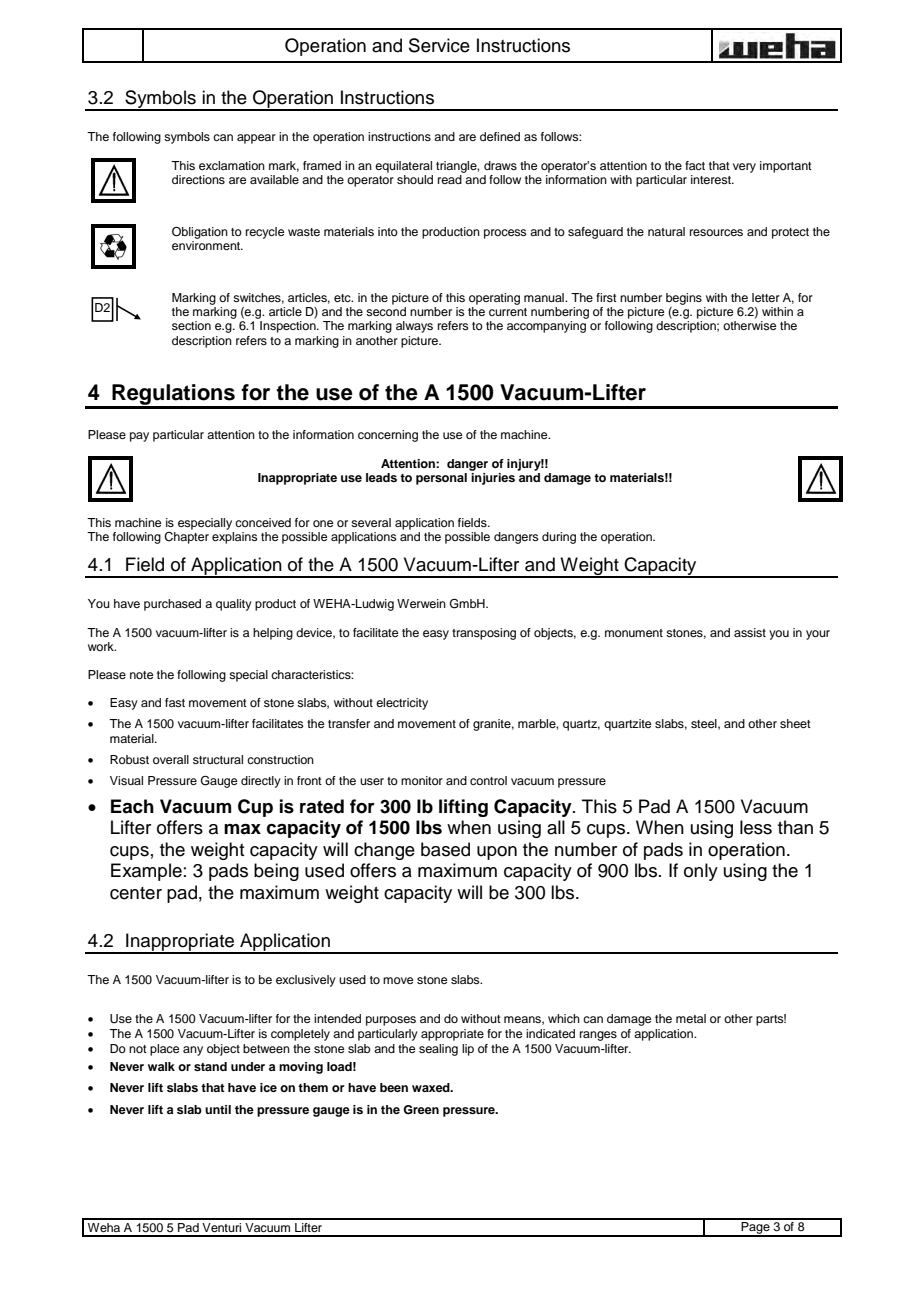 This image has height=1308, width=924. I want to click on during, so click(559, 538).
